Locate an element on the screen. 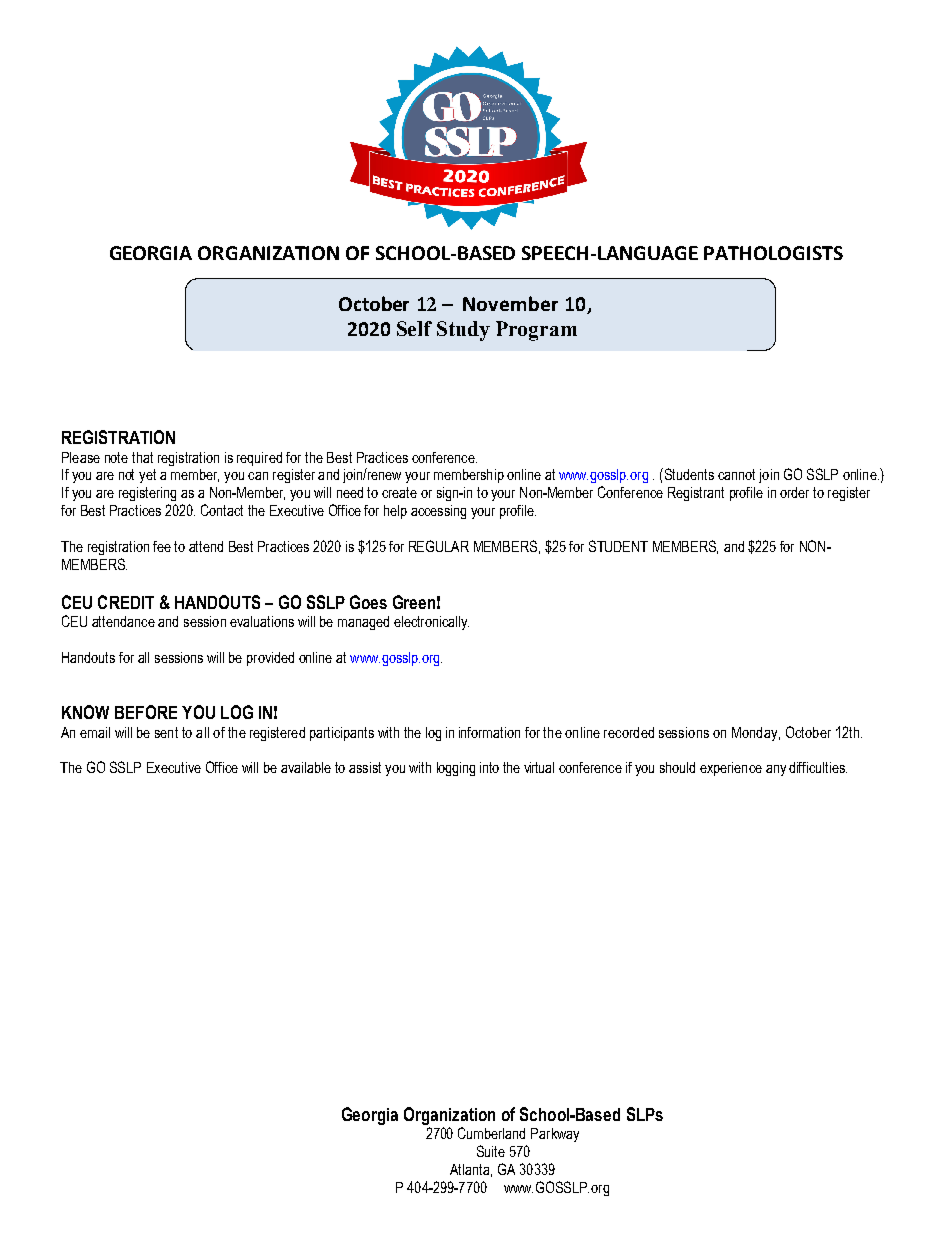  Parkway is located at coordinates (555, 1135).
